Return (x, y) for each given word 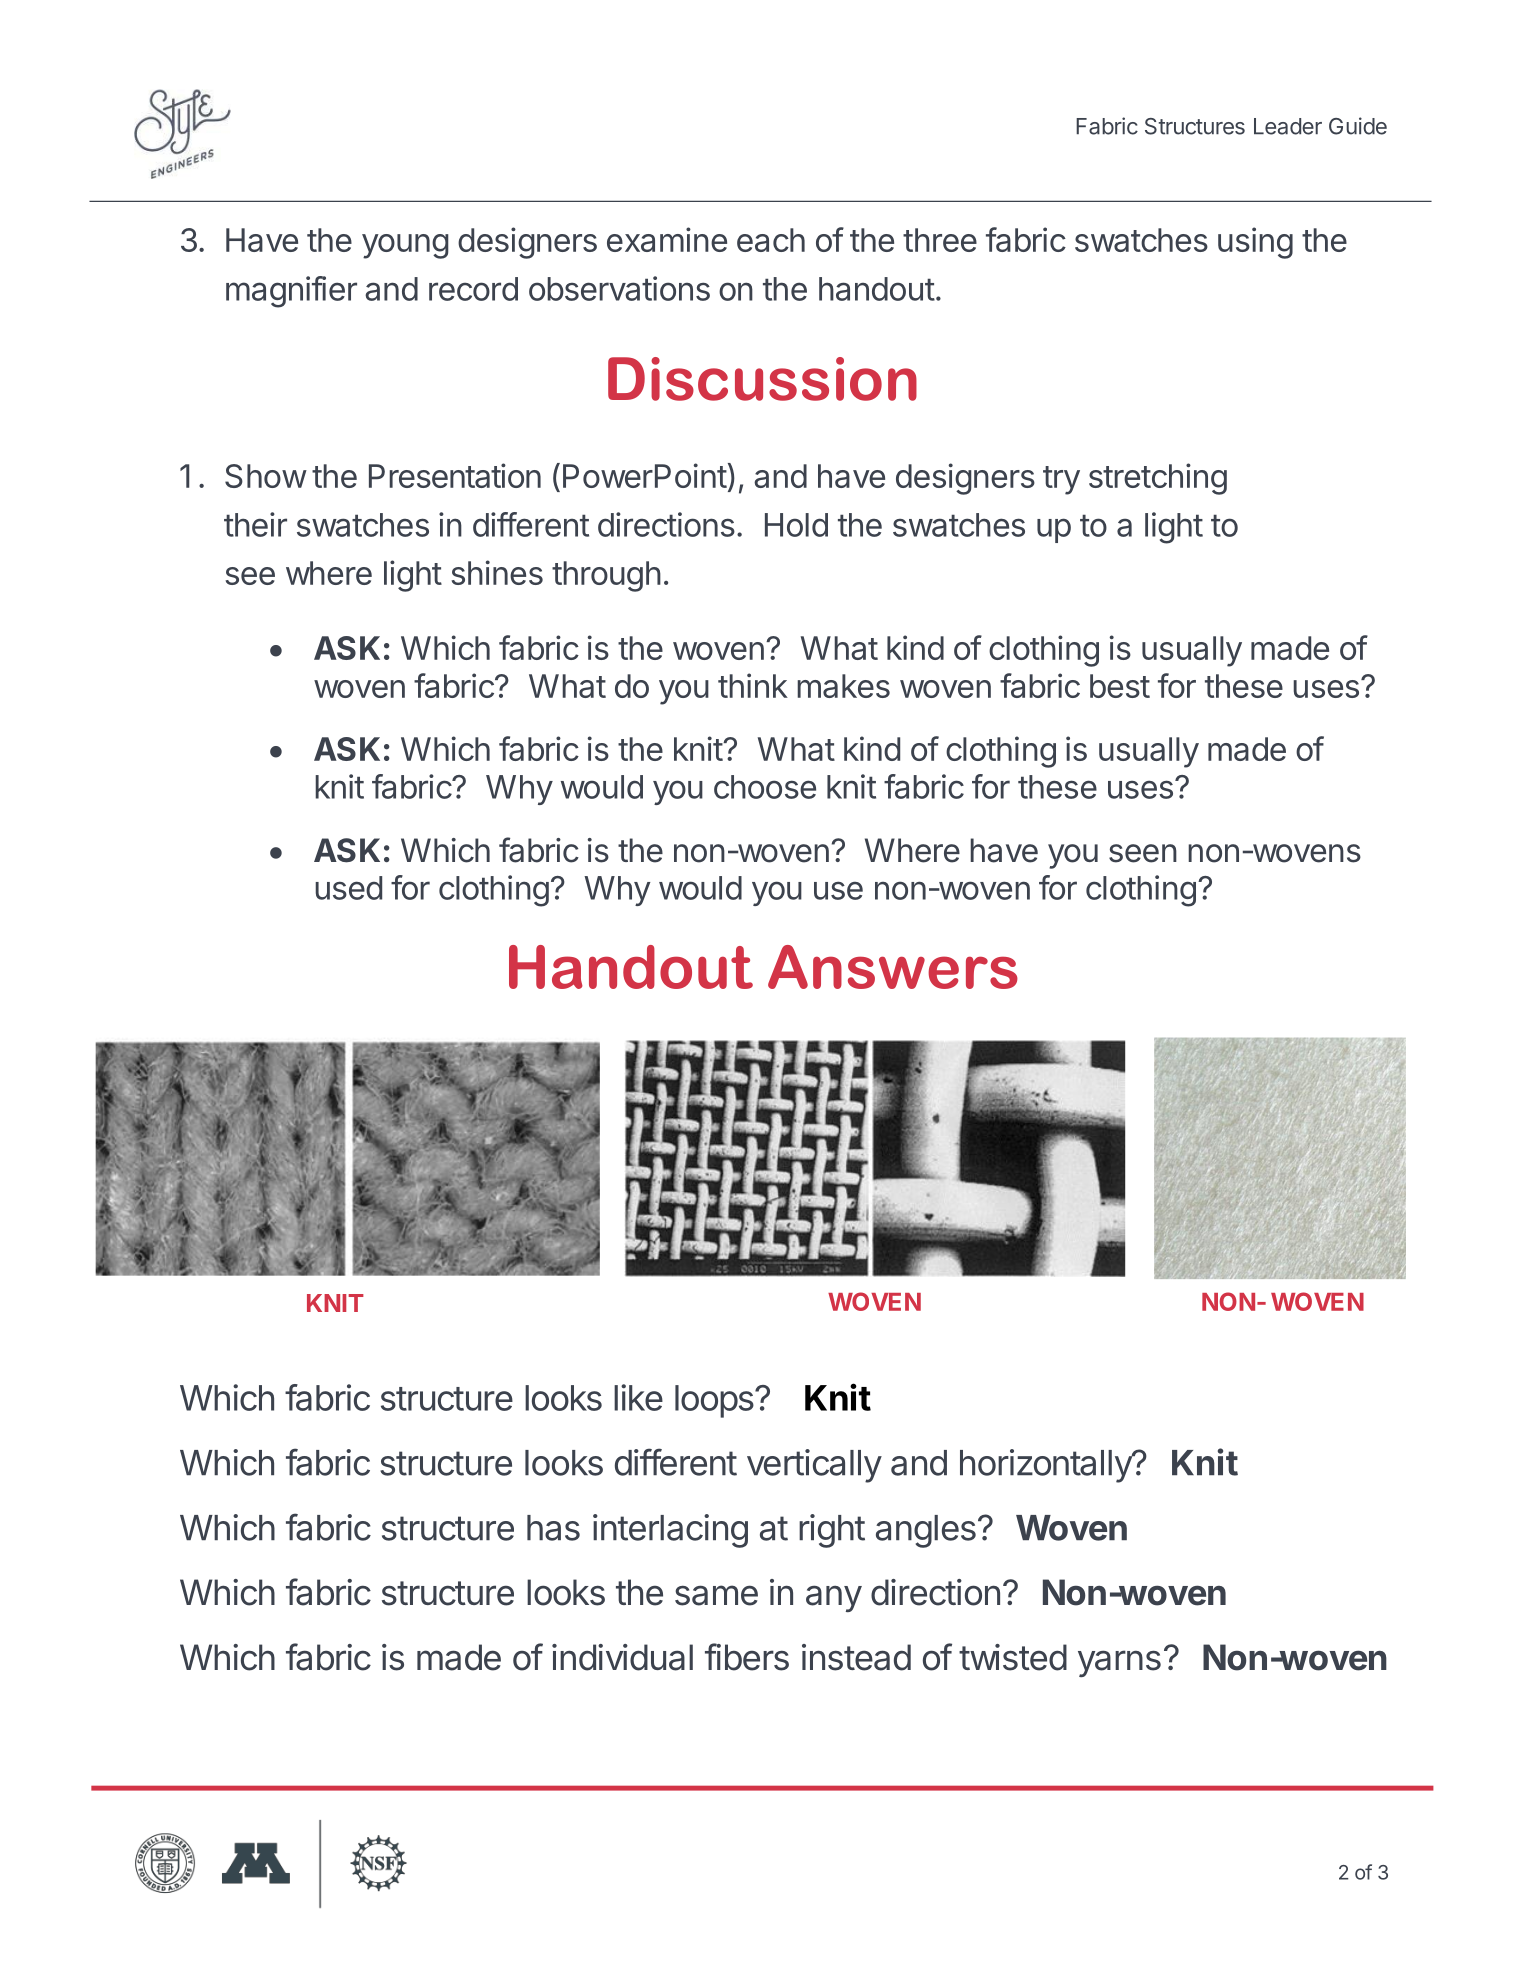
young (405, 246)
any (834, 1598)
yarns (1119, 1663)
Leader (1288, 126)
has (553, 1528)
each (771, 240)
